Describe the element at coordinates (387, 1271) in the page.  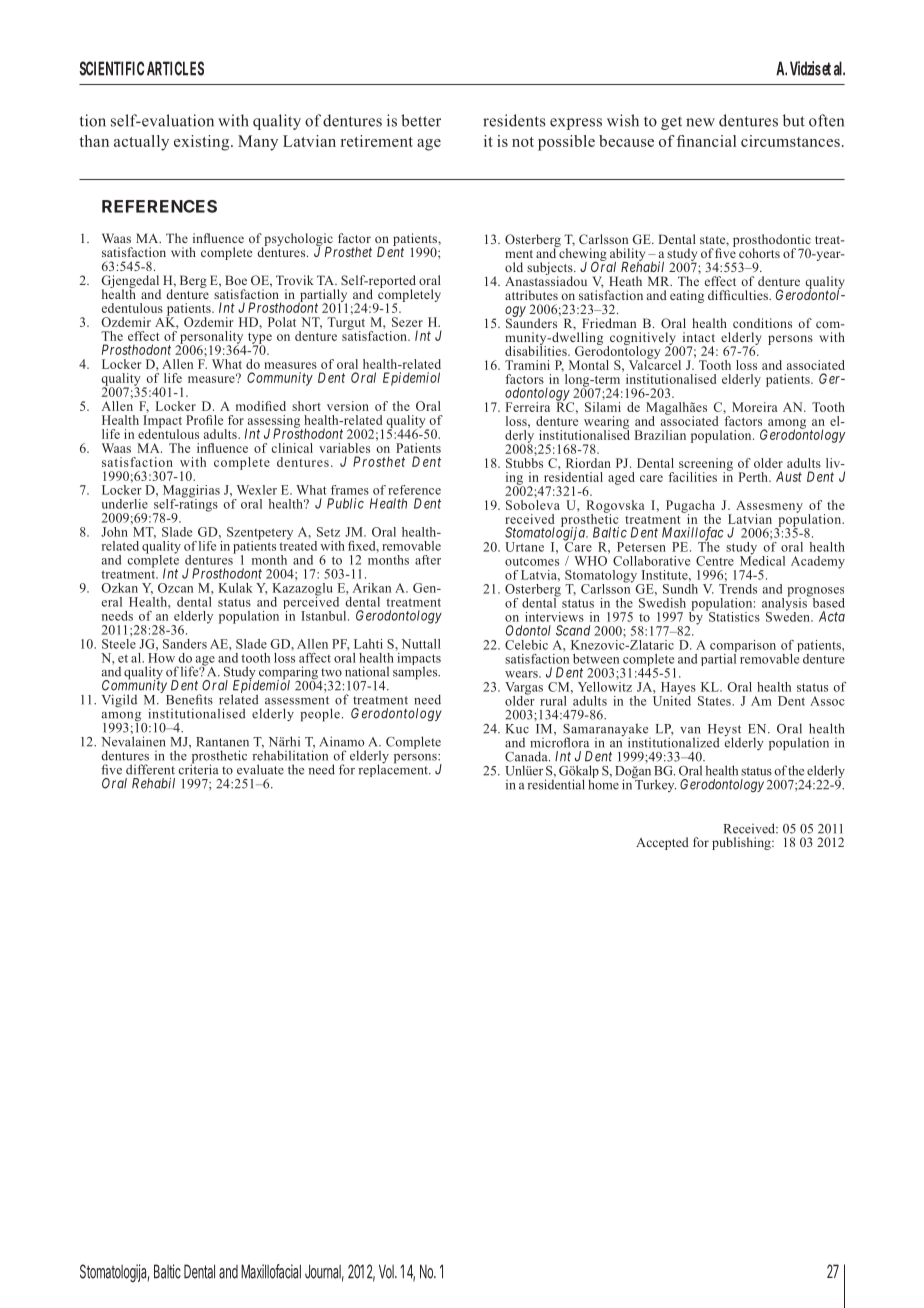
I see `Vol` at that location.
